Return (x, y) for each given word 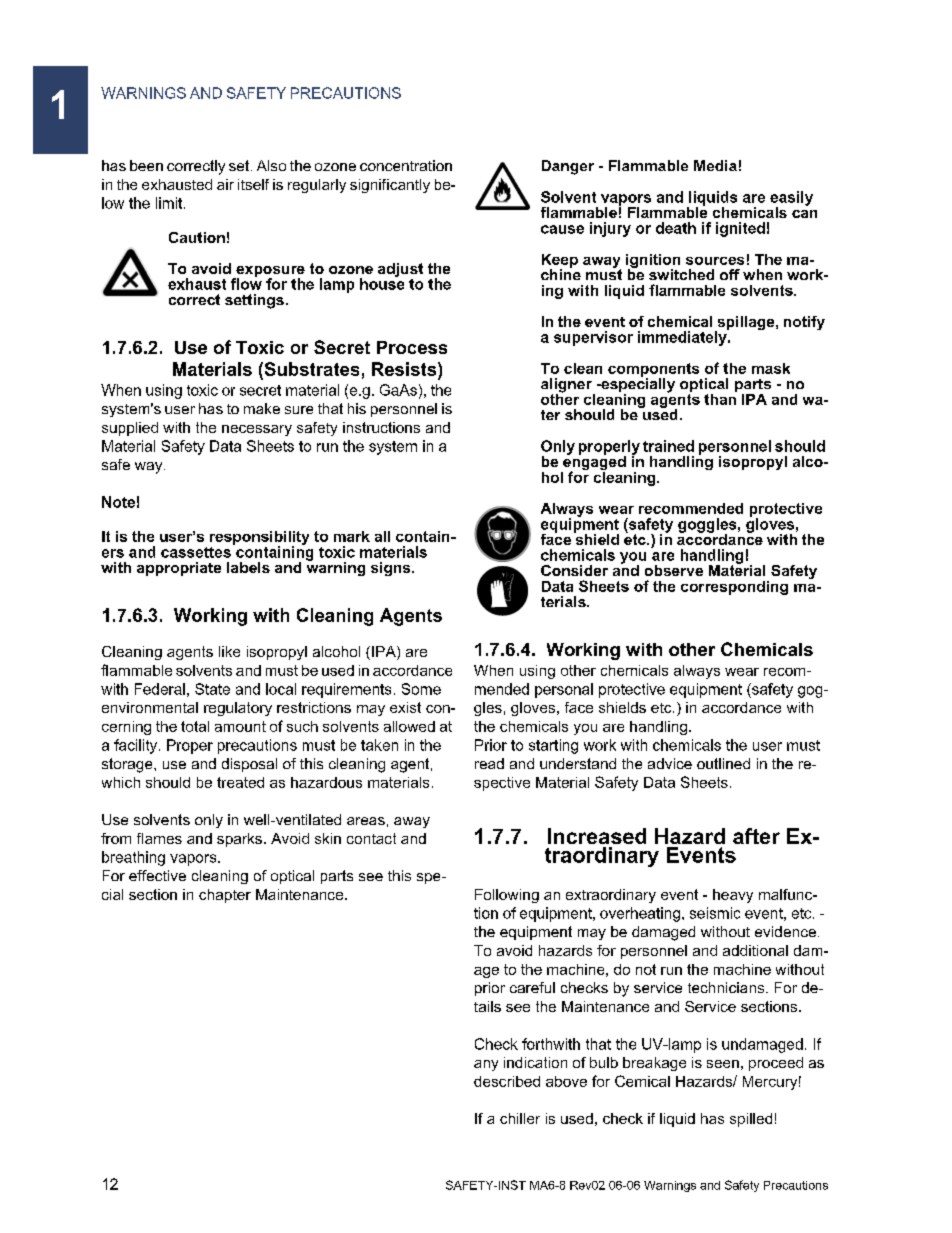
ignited (740, 229)
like (229, 651)
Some (421, 689)
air (225, 184)
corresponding (734, 588)
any (486, 1065)
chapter (225, 896)
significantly (390, 186)
